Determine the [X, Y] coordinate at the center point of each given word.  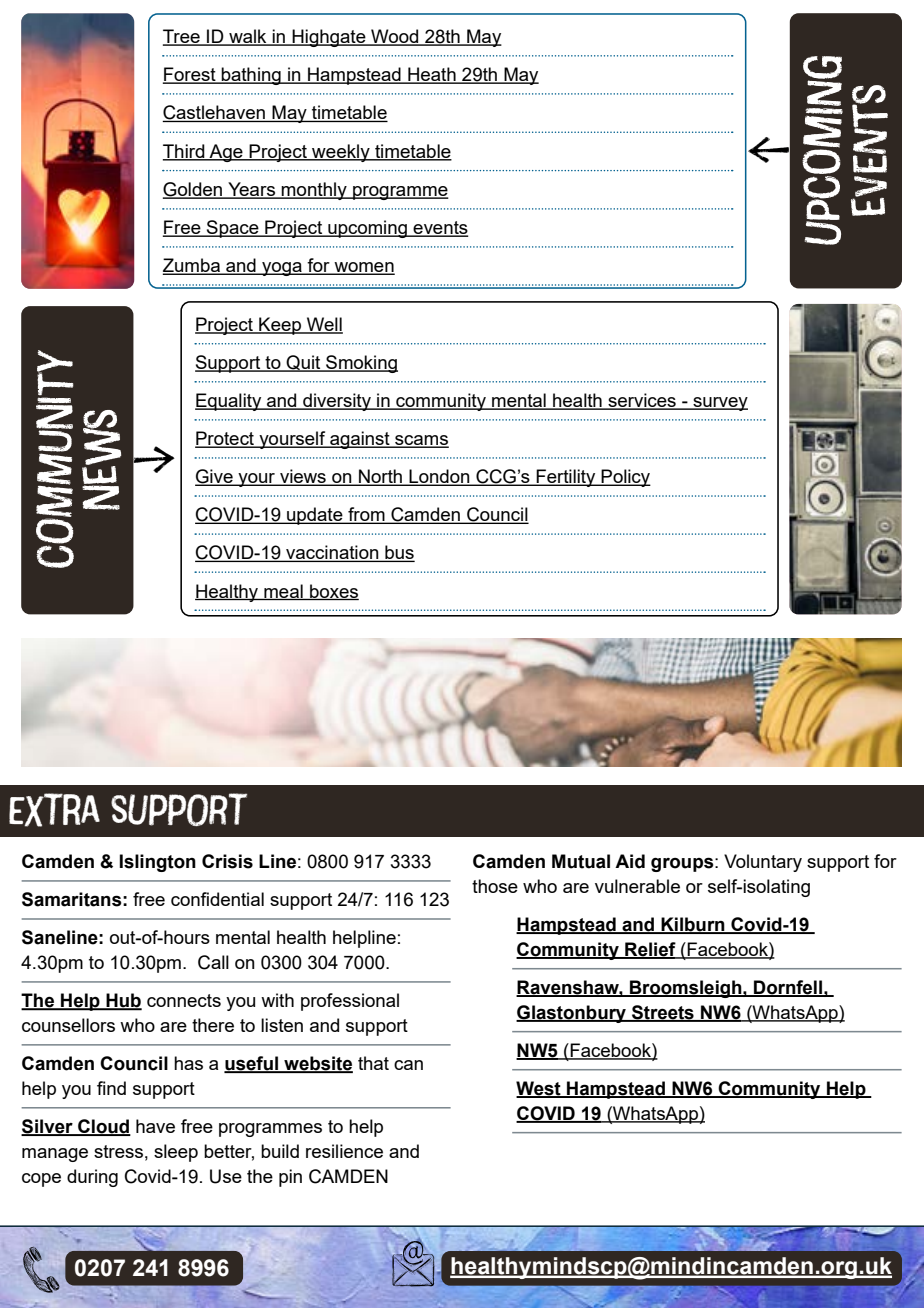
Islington [157, 863]
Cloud [103, 1127]
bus [399, 553]
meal [283, 592]
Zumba [192, 266]
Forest [190, 75]
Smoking [361, 364]
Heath [432, 75]
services [642, 401]
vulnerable [637, 886]
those [495, 886]
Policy [625, 478]
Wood [395, 37]
